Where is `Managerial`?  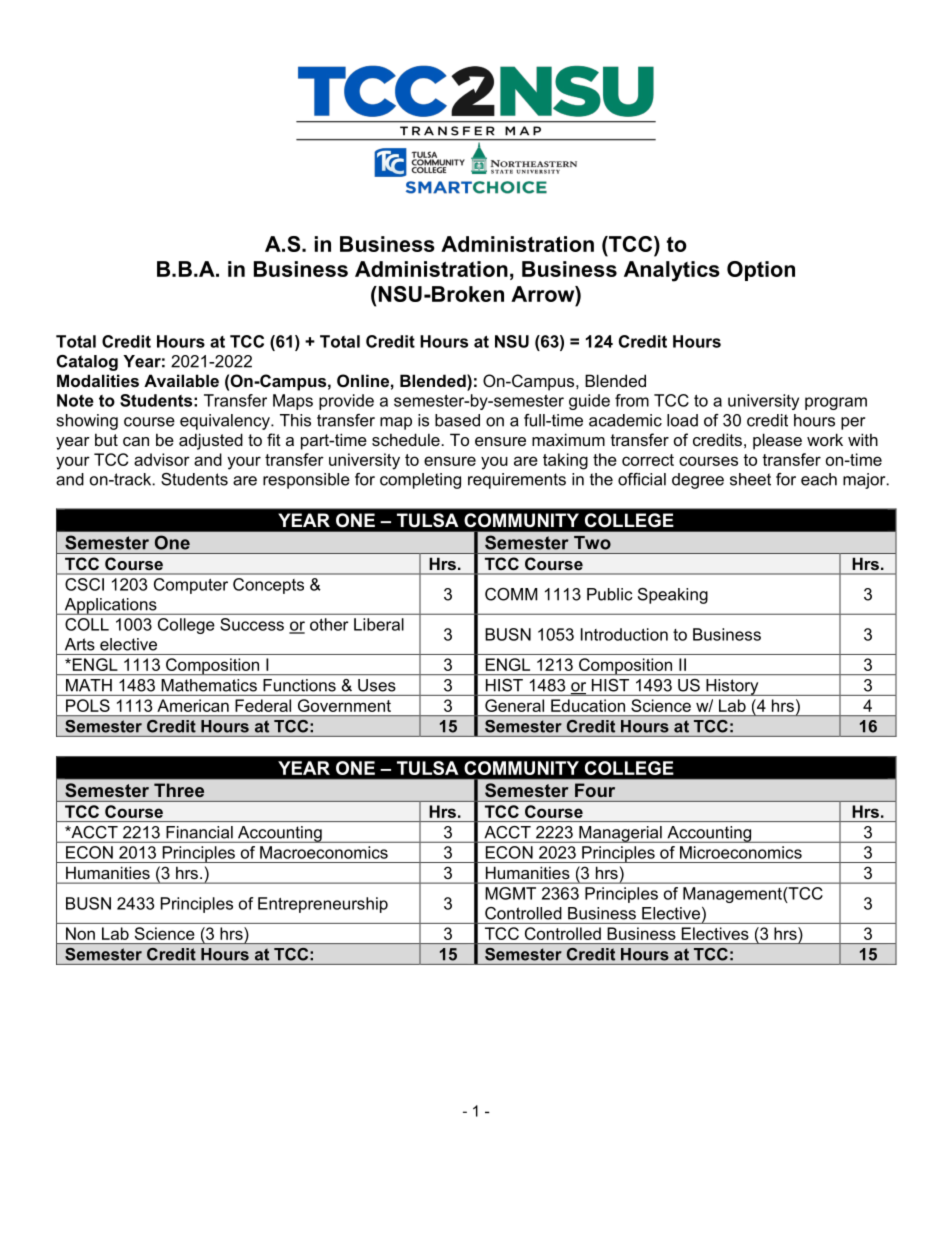
Managerial is located at coordinates (620, 834).
